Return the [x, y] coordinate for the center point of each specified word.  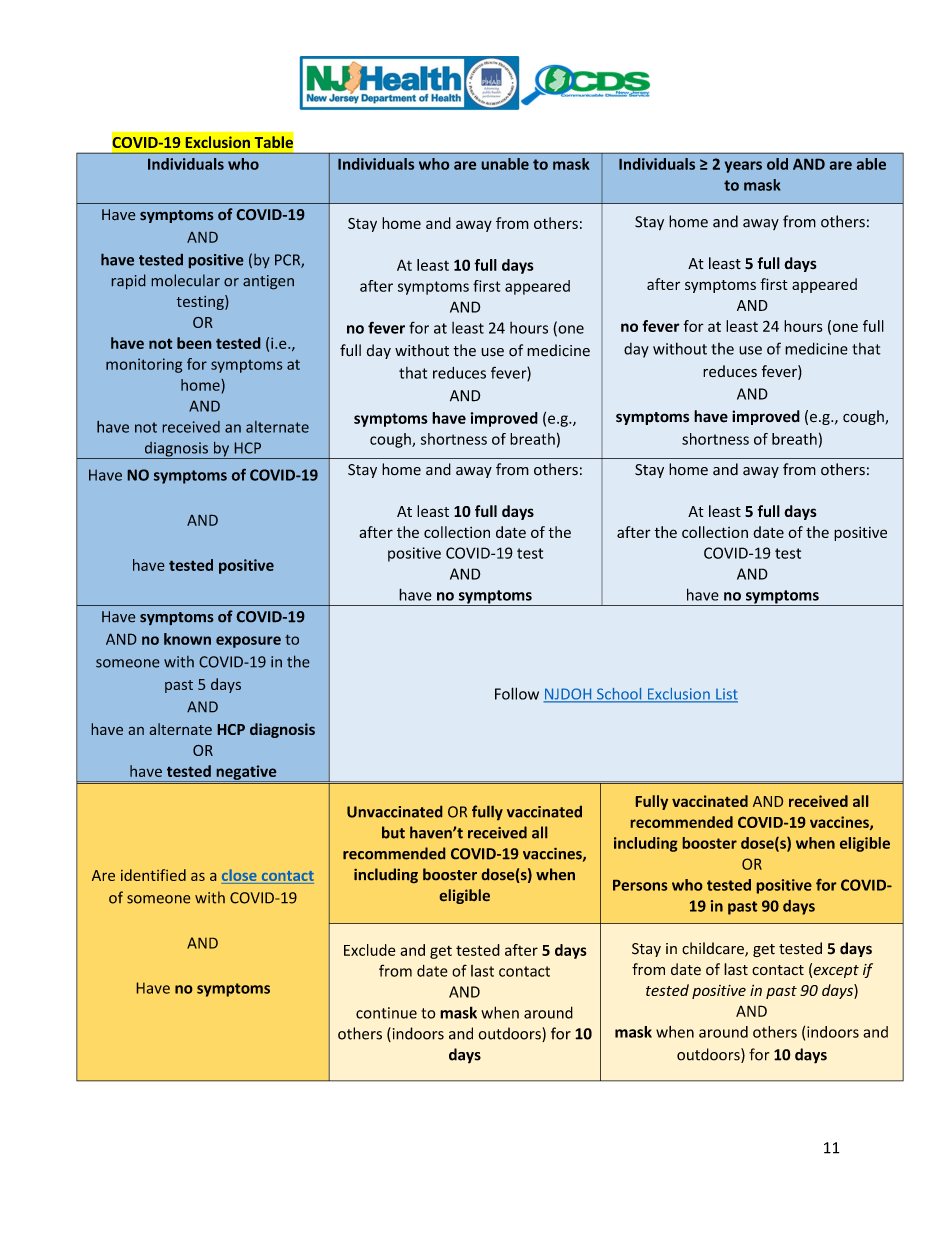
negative [246, 773]
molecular [186, 280]
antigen [268, 282]
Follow [517, 693]
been [194, 343]
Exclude [369, 950]
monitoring [144, 365]
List [726, 695]
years [743, 167]
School [619, 695]
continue [386, 1013]
